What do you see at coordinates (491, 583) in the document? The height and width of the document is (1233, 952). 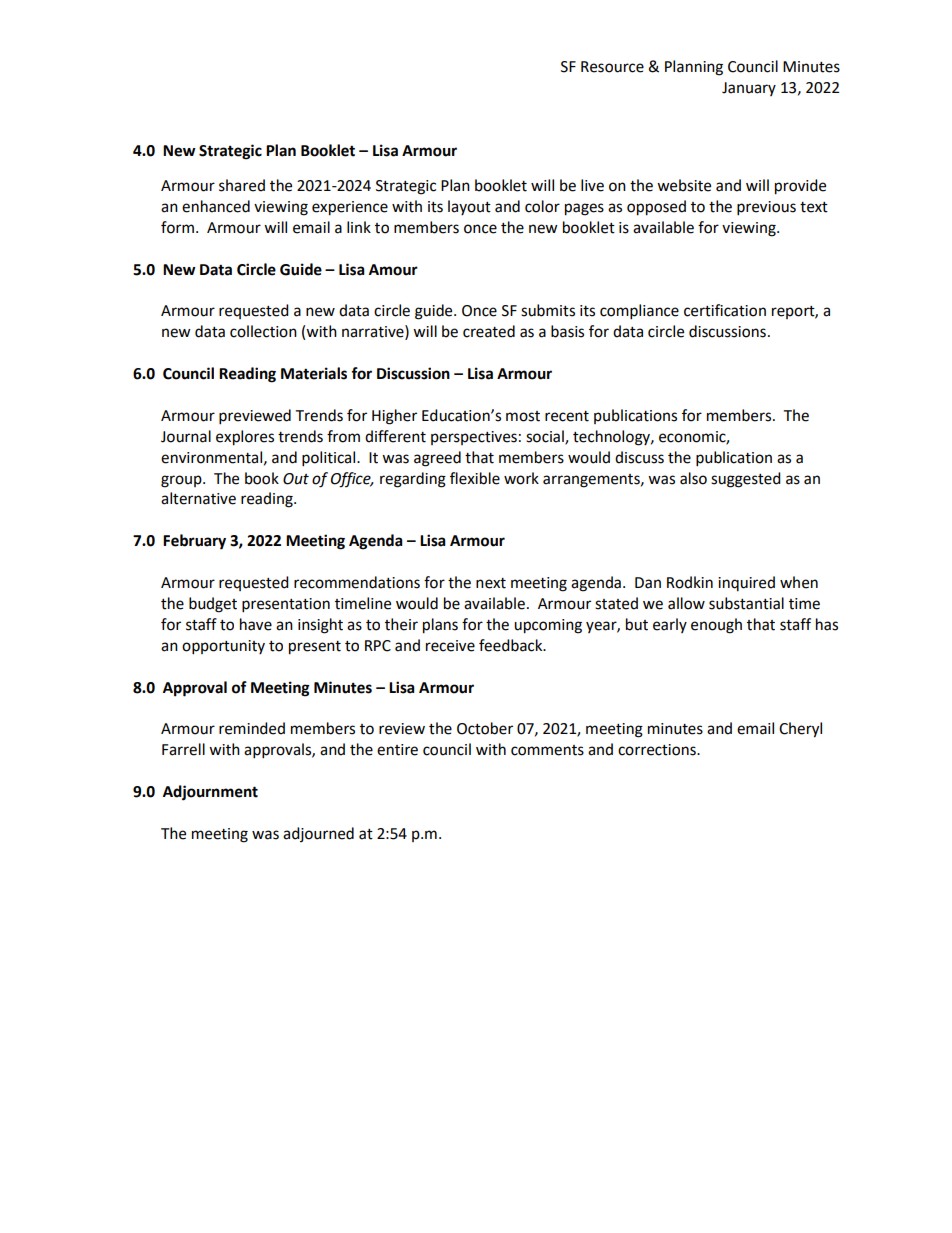 I see `next` at bounding box center [491, 583].
